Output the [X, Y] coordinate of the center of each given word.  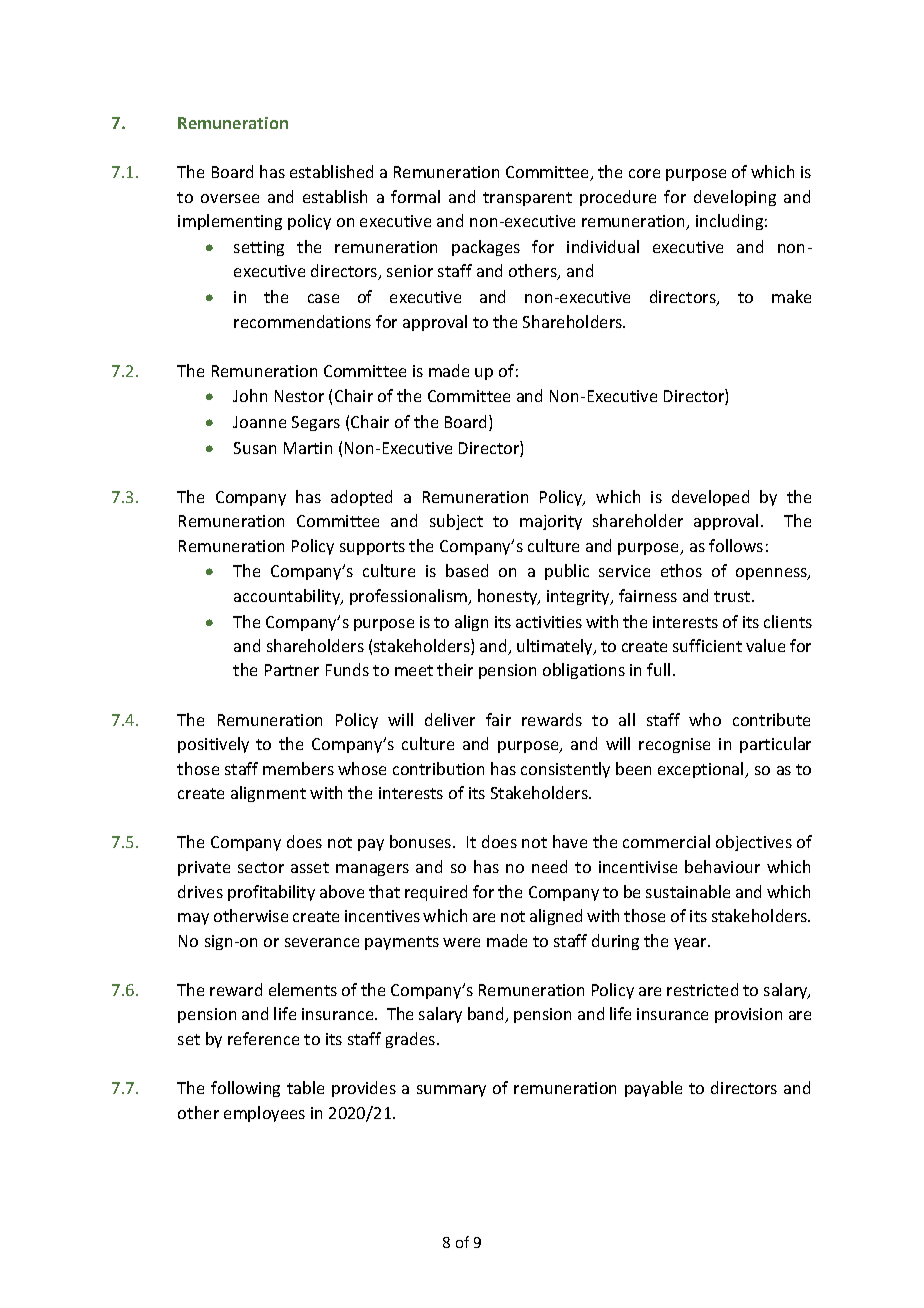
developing [735, 198]
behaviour [722, 866]
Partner [292, 670]
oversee [230, 198]
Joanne [259, 422]
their [455, 669]
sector [261, 867]
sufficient [707, 645]
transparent [527, 199]
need [549, 866]
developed [710, 498]
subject [456, 522]
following [245, 1089]
